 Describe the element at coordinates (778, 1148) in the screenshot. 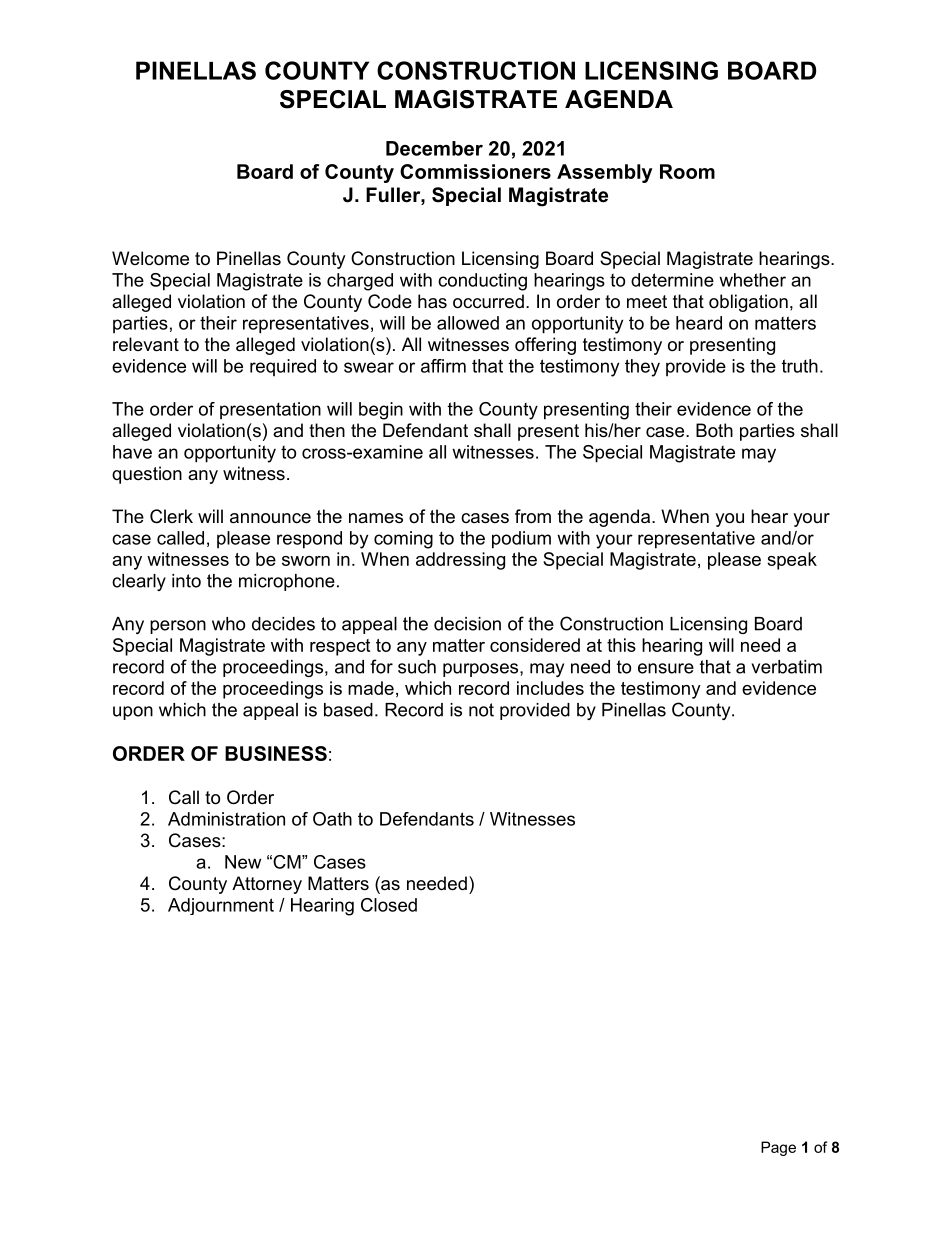

I see `Page` at that location.
